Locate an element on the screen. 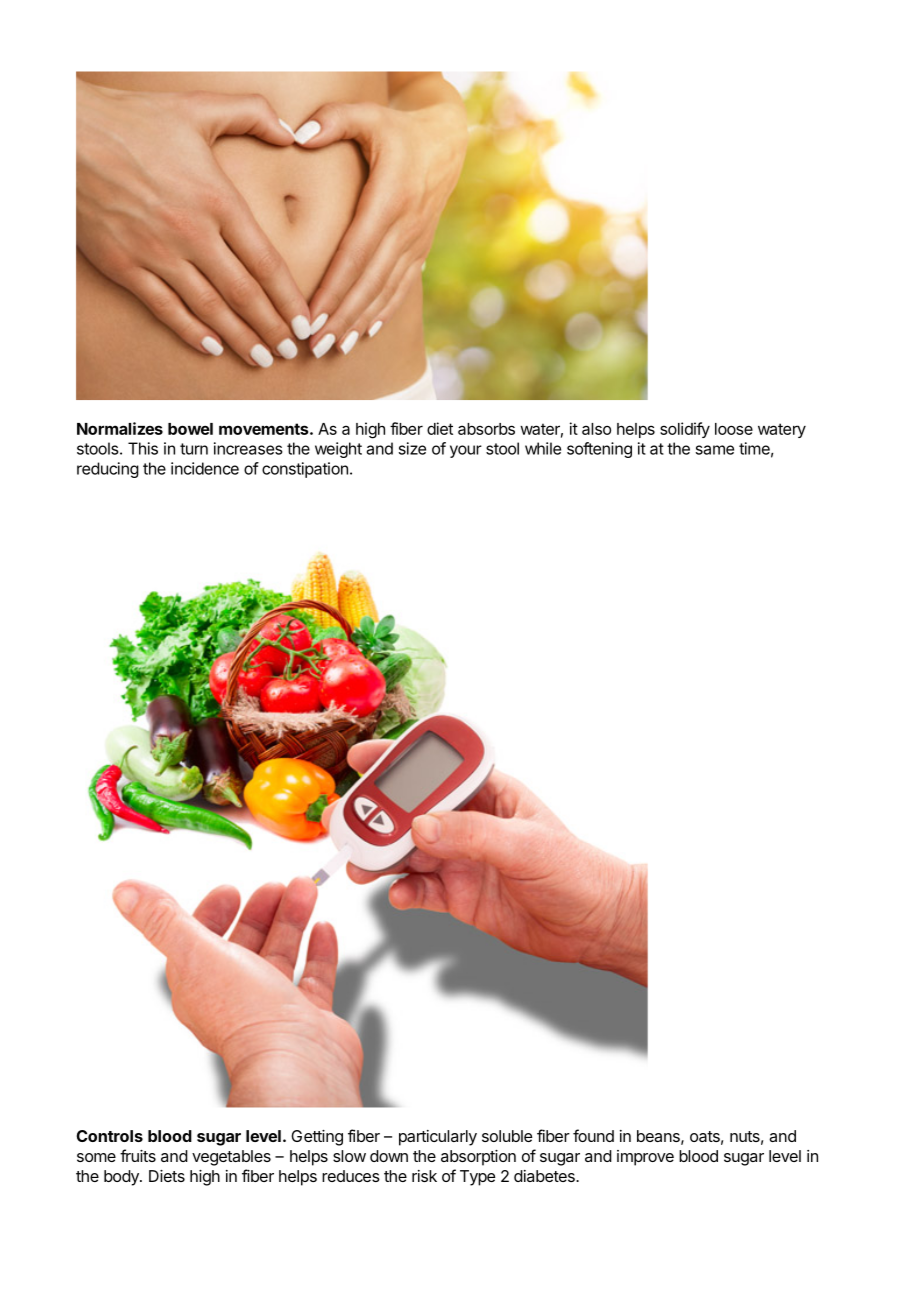 The height and width of the screenshot is (1308, 924). particularly is located at coordinates (438, 1138).
